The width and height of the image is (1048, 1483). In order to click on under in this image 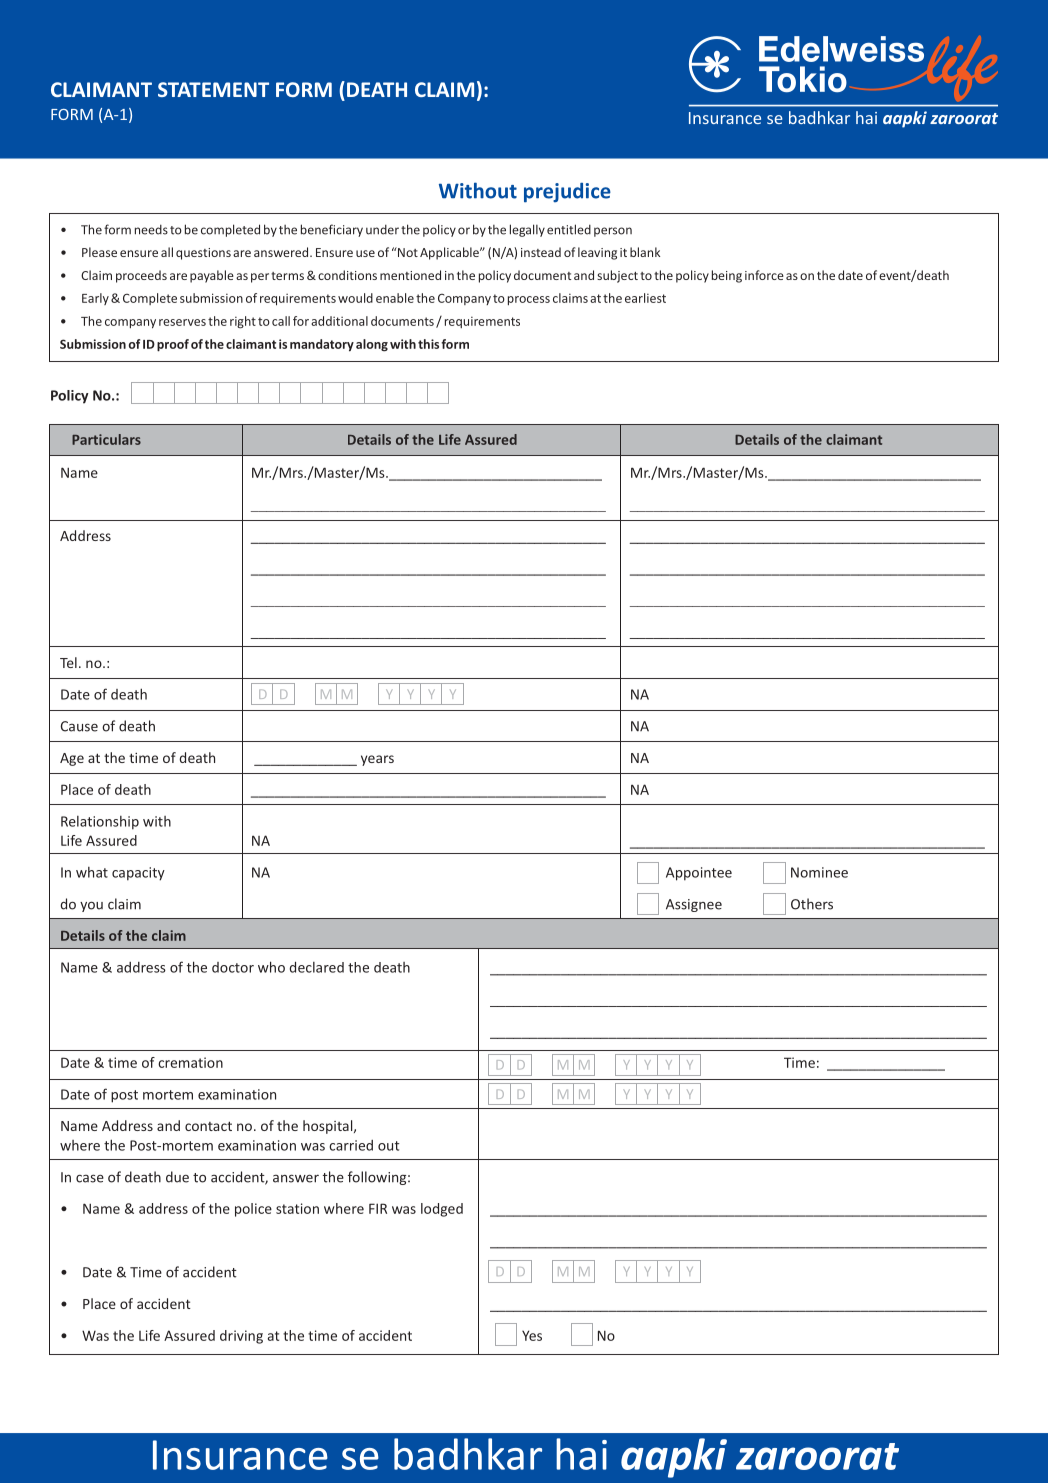, I will do `click(382, 229)`.
